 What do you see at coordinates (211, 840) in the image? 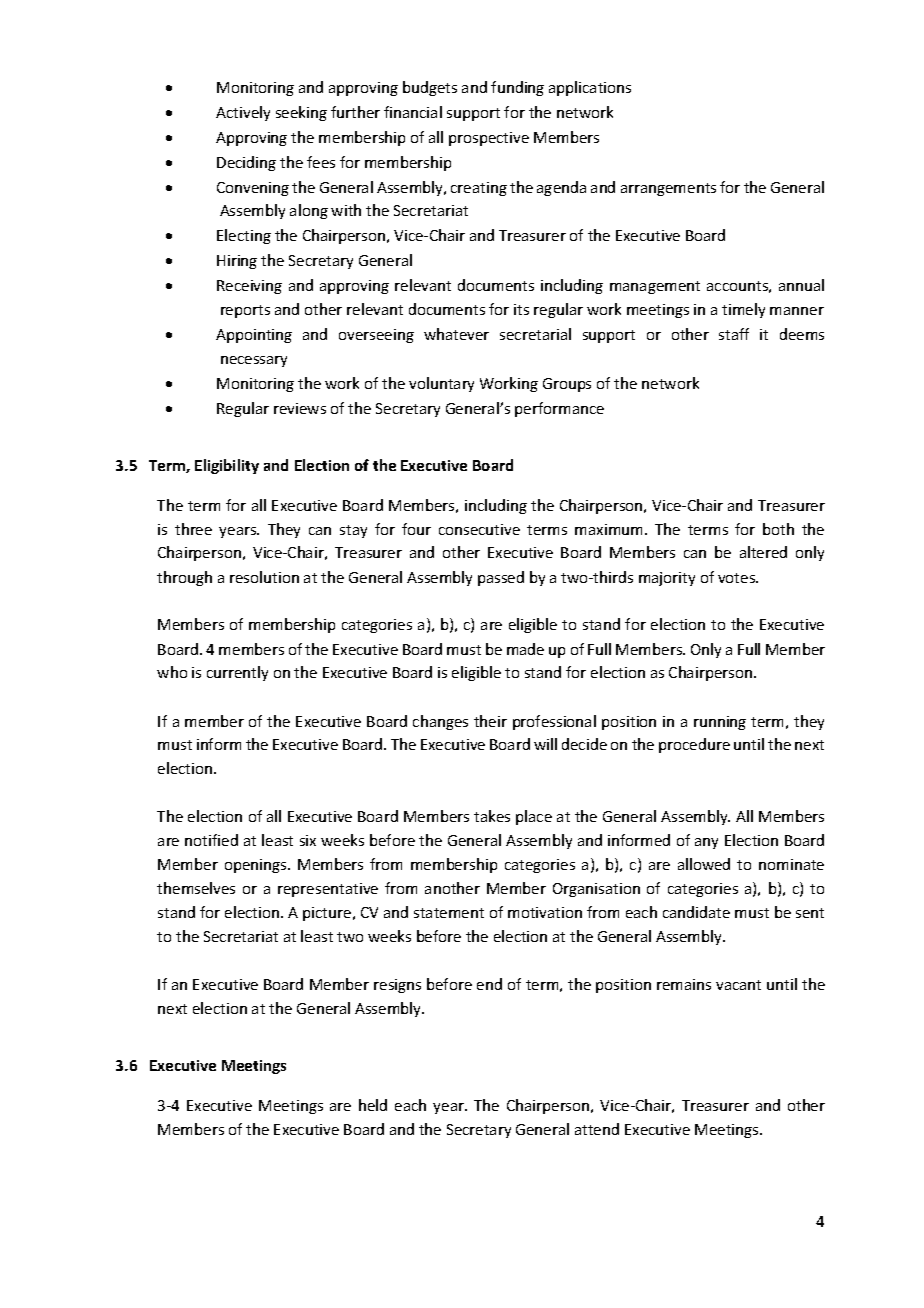
I see `notified` at bounding box center [211, 840].
